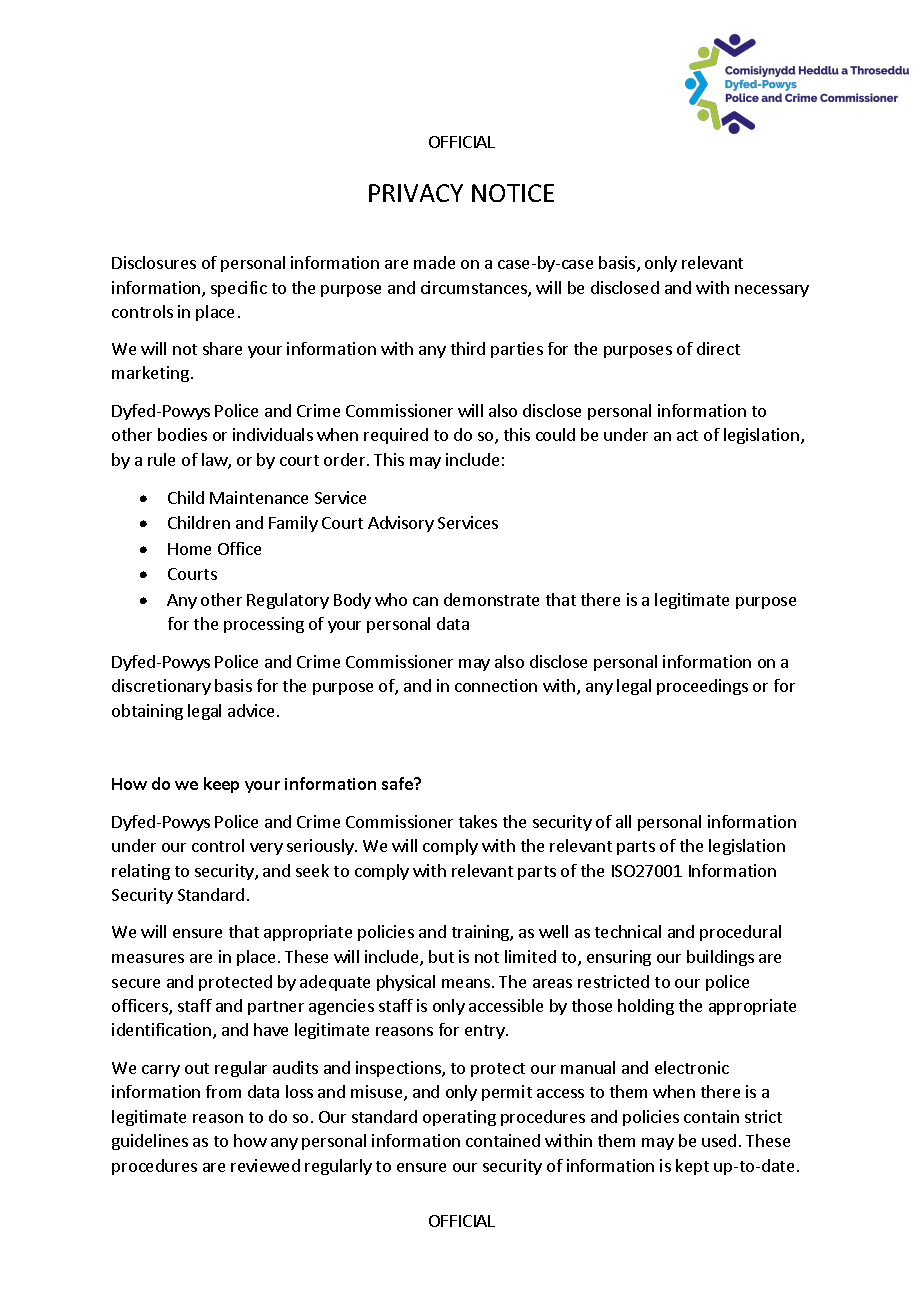  What do you see at coordinates (772, 291) in the screenshot?
I see `necessary` at bounding box center [772, 291].
